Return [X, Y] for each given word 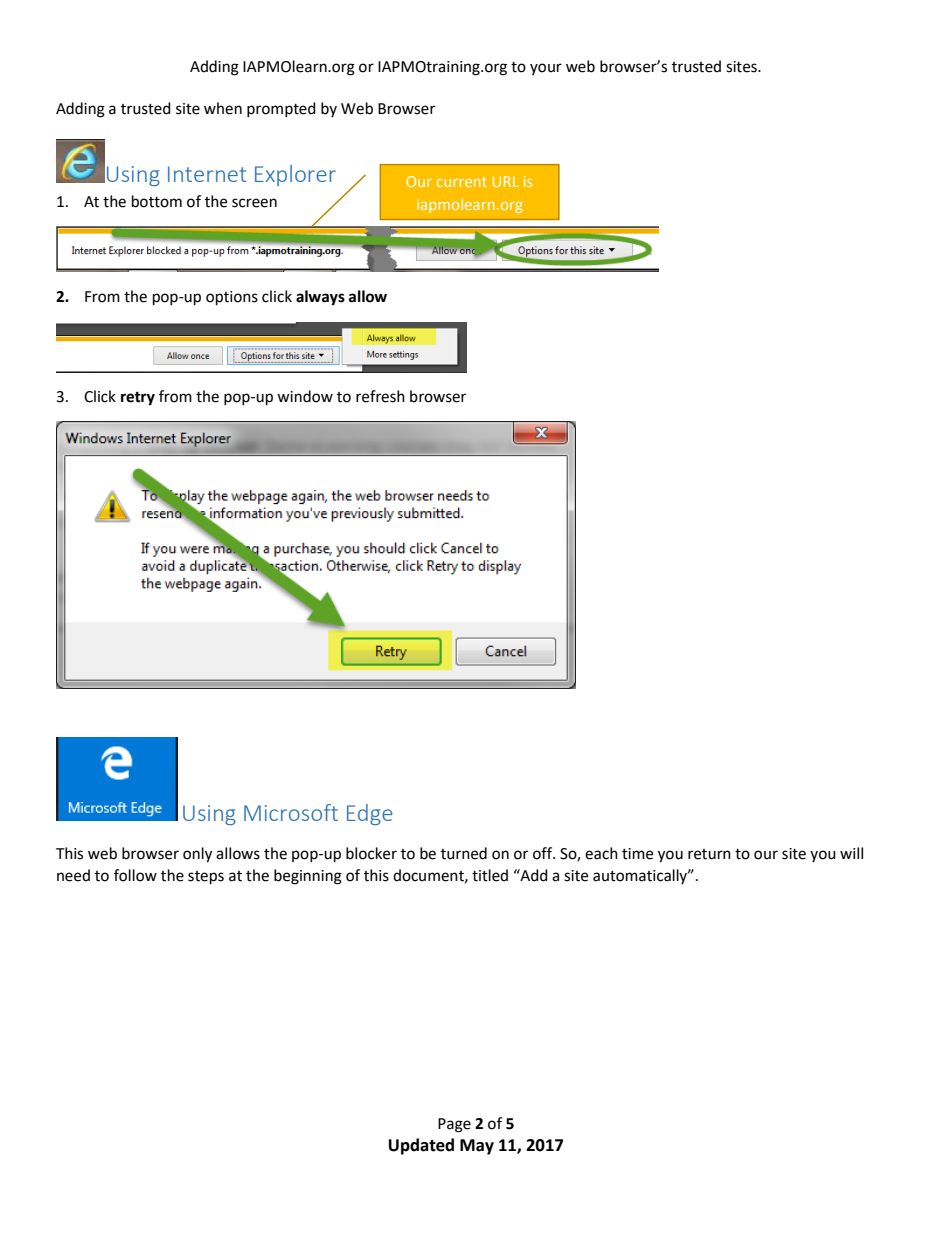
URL [506, 181]
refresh [380, 396]
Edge [369, 814]
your [546, 69]
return [709, 854]
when [223, 108]
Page [454, 1125]
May [477, 1147]
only [197, 855]
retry [138, 399]
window [305, 396]
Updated [421, 1146]
